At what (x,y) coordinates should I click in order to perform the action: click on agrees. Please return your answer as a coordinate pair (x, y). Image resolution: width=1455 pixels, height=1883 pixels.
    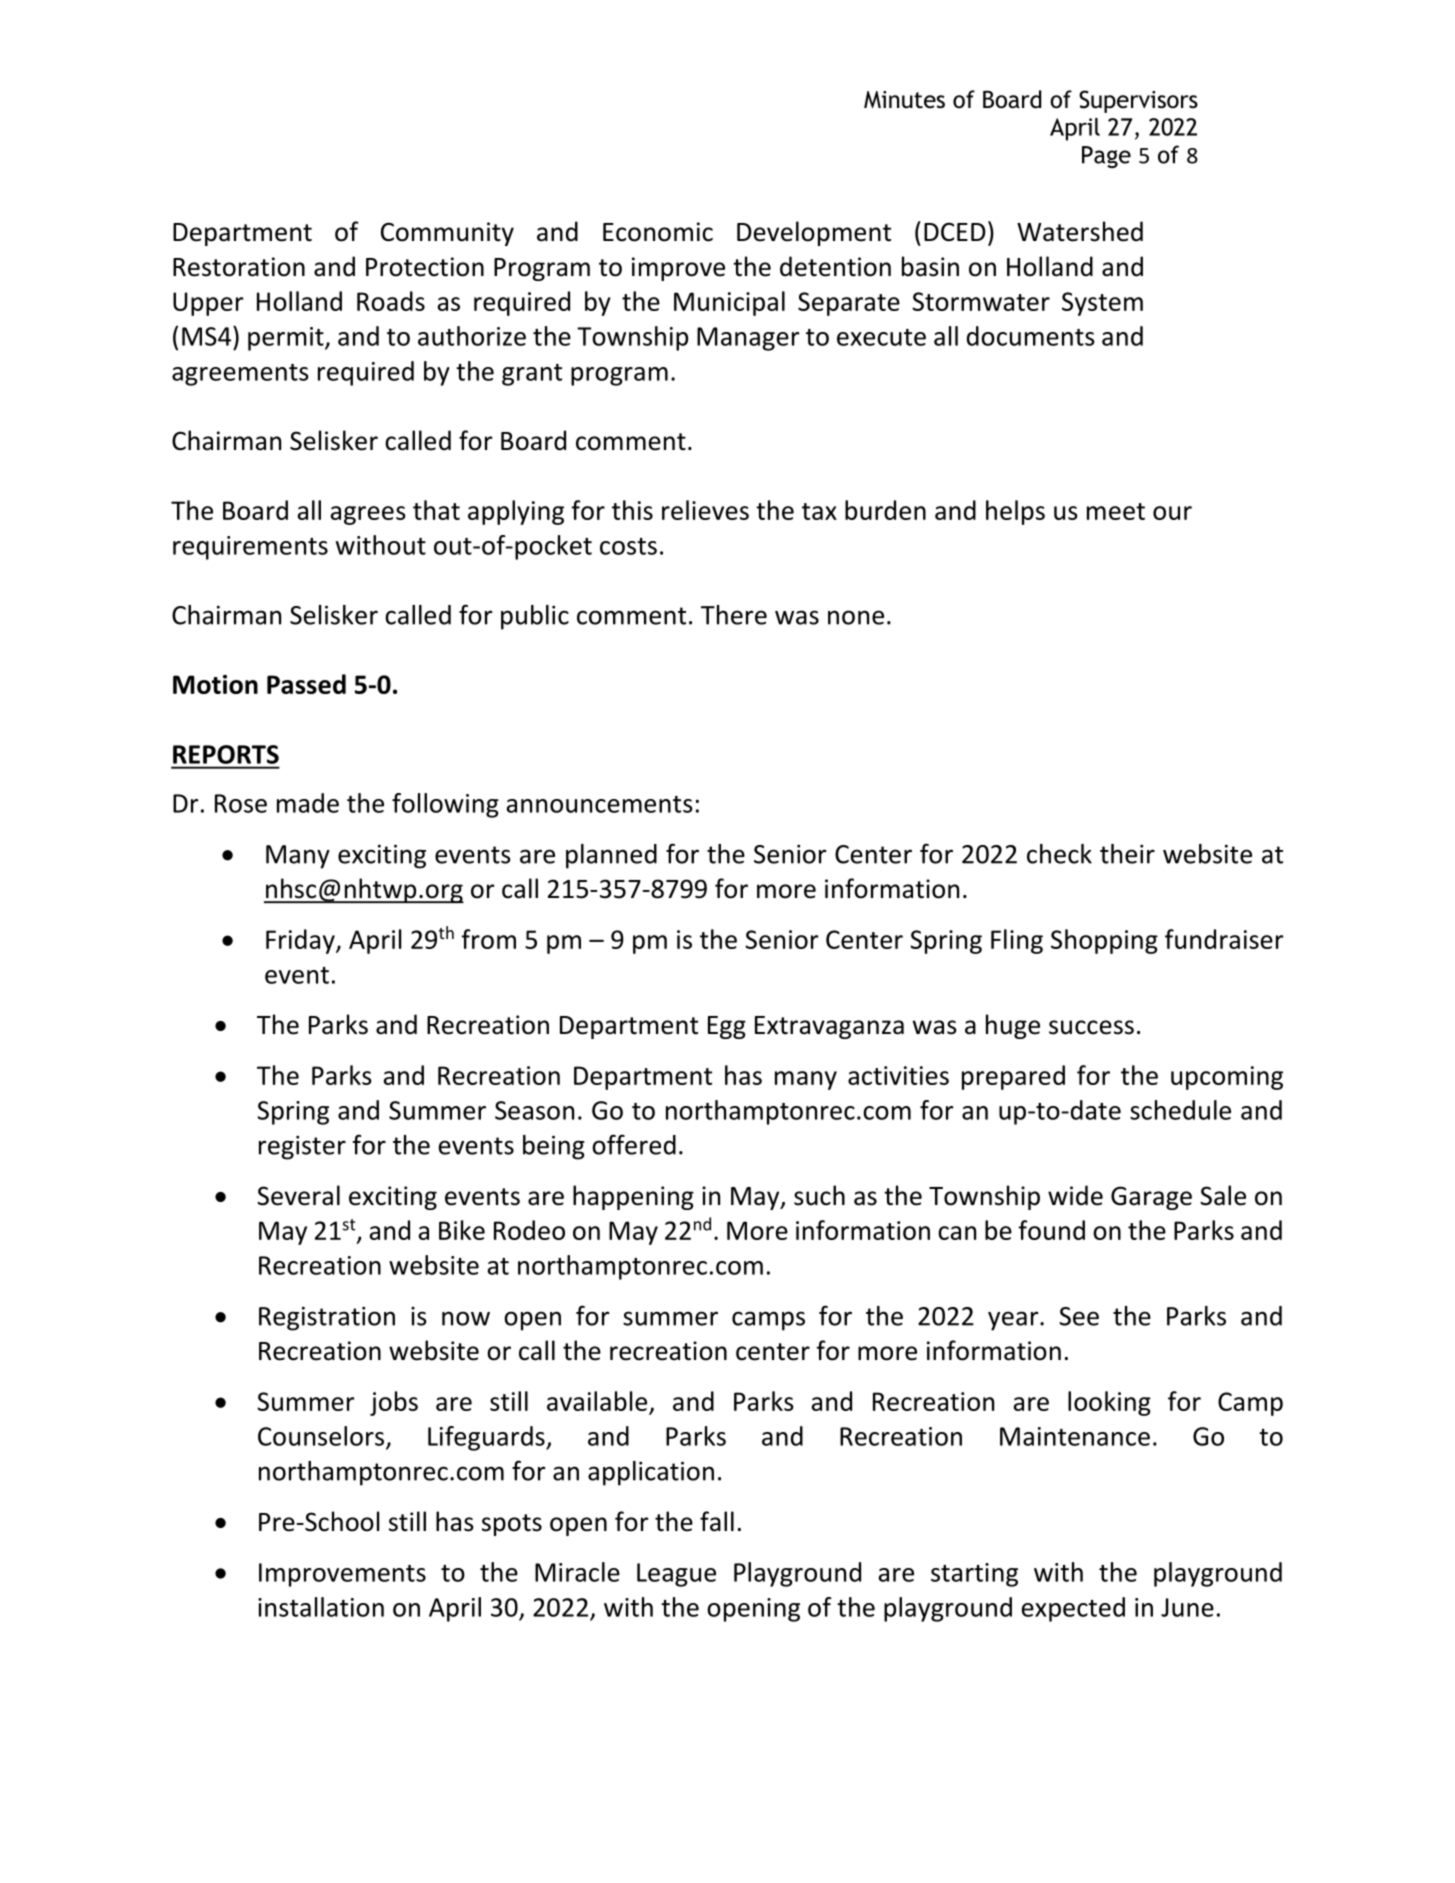
    Looking at the image, I should click on (368, 515).
